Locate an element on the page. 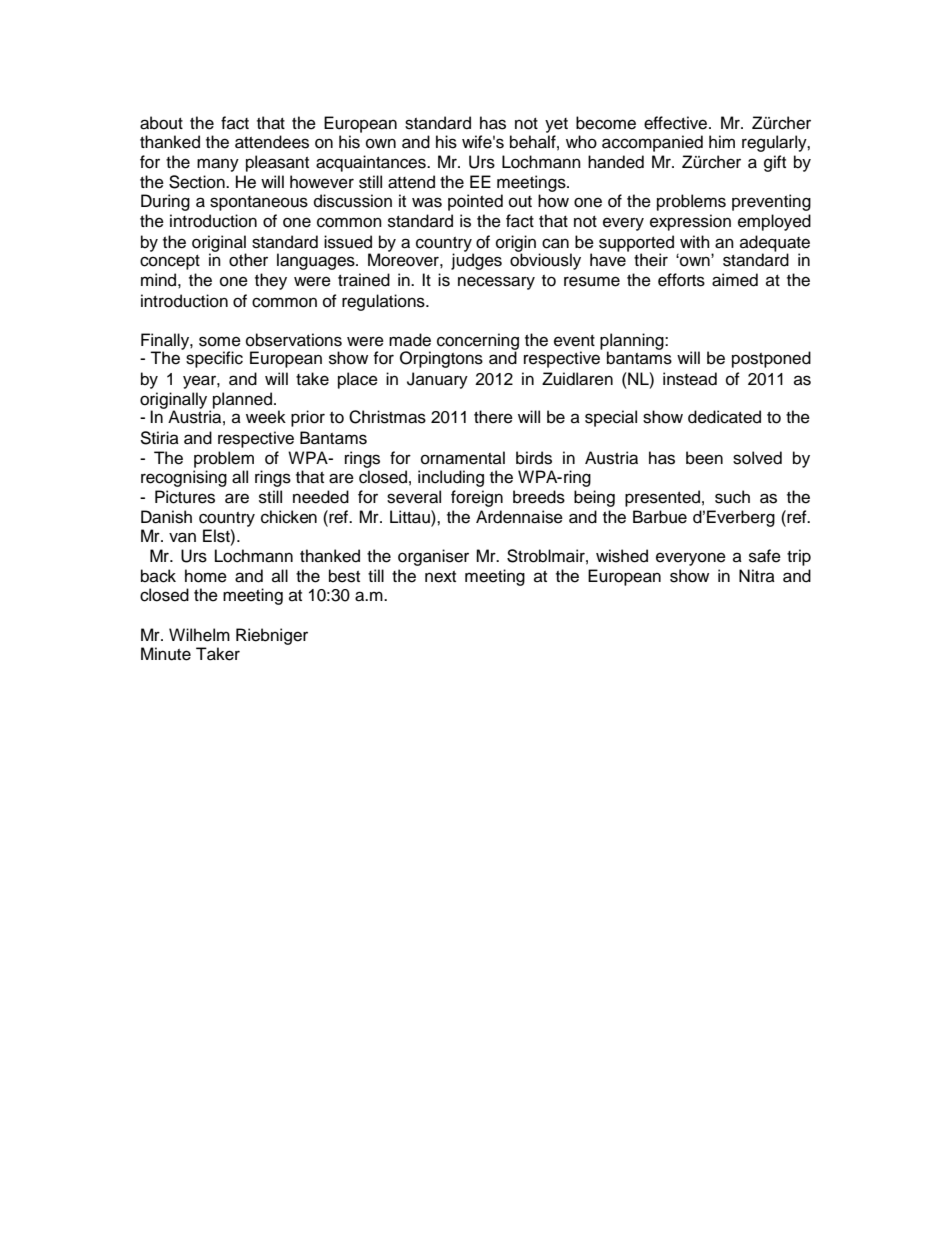  Wilhelm is located at coordinates (199, 635).
